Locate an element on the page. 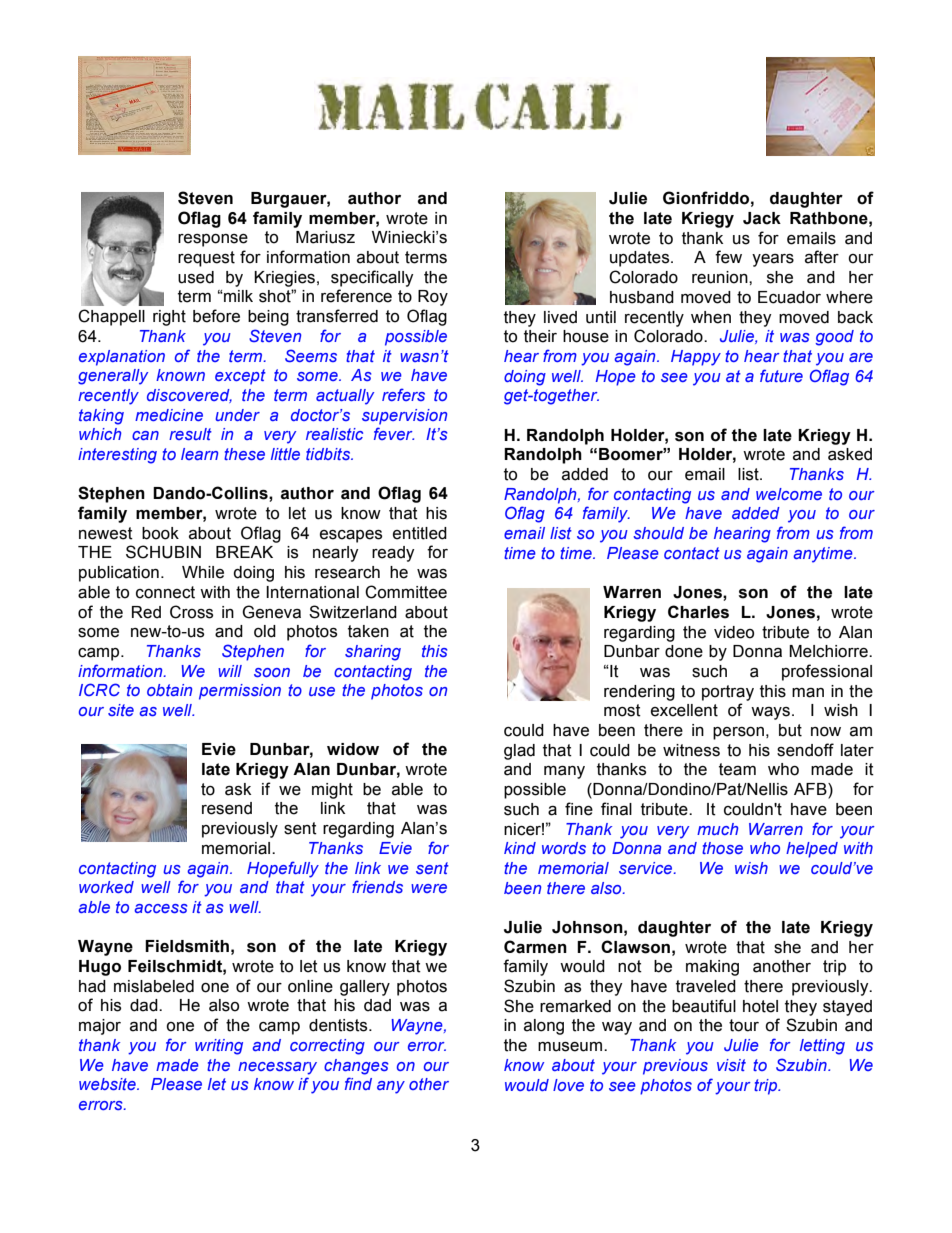 The height and width of the page is (1233, 952). were is located at coordinates (429, 888).
